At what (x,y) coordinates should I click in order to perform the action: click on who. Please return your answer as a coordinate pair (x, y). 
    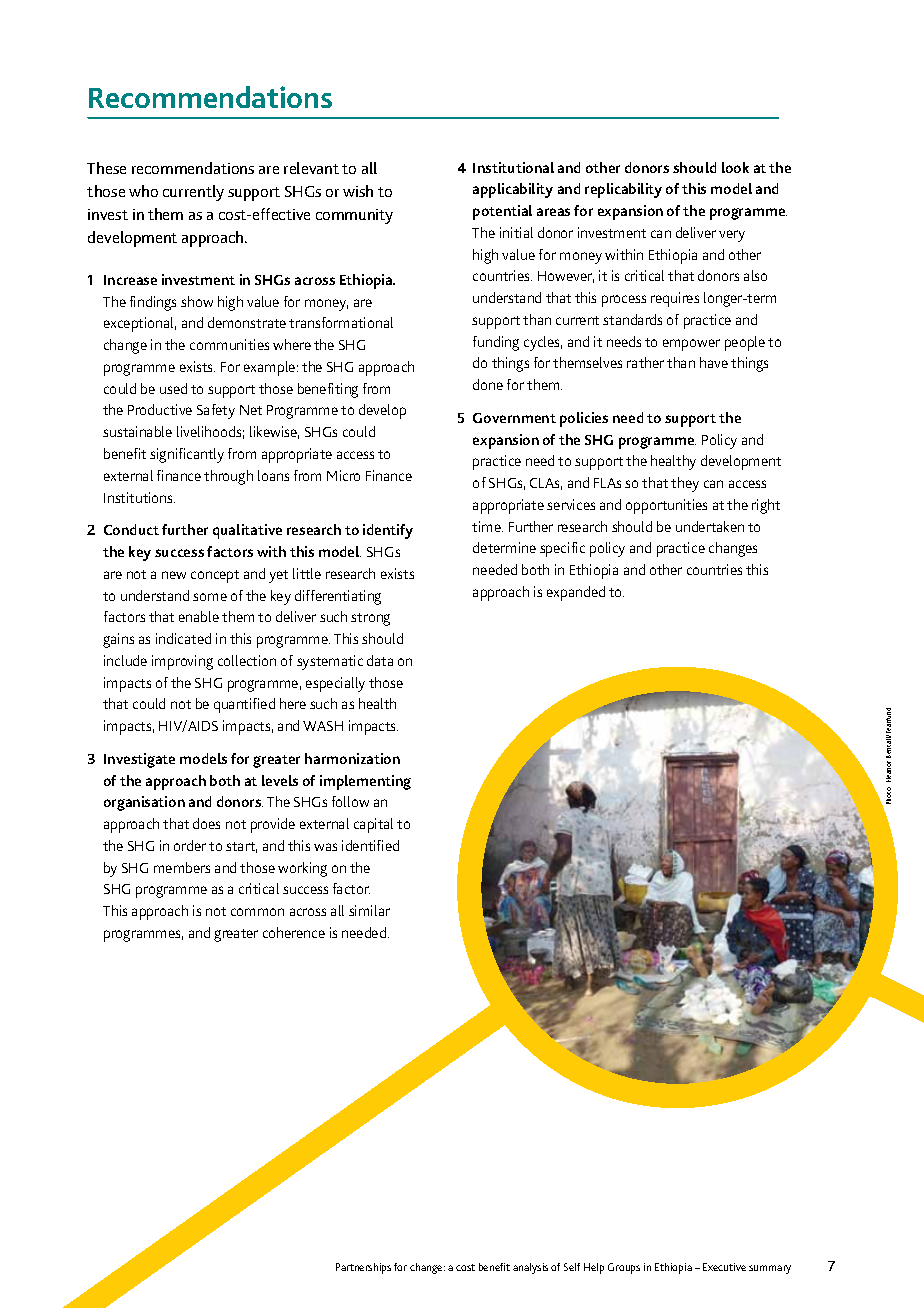
    Looking at the image, I should click on (143, 191).
